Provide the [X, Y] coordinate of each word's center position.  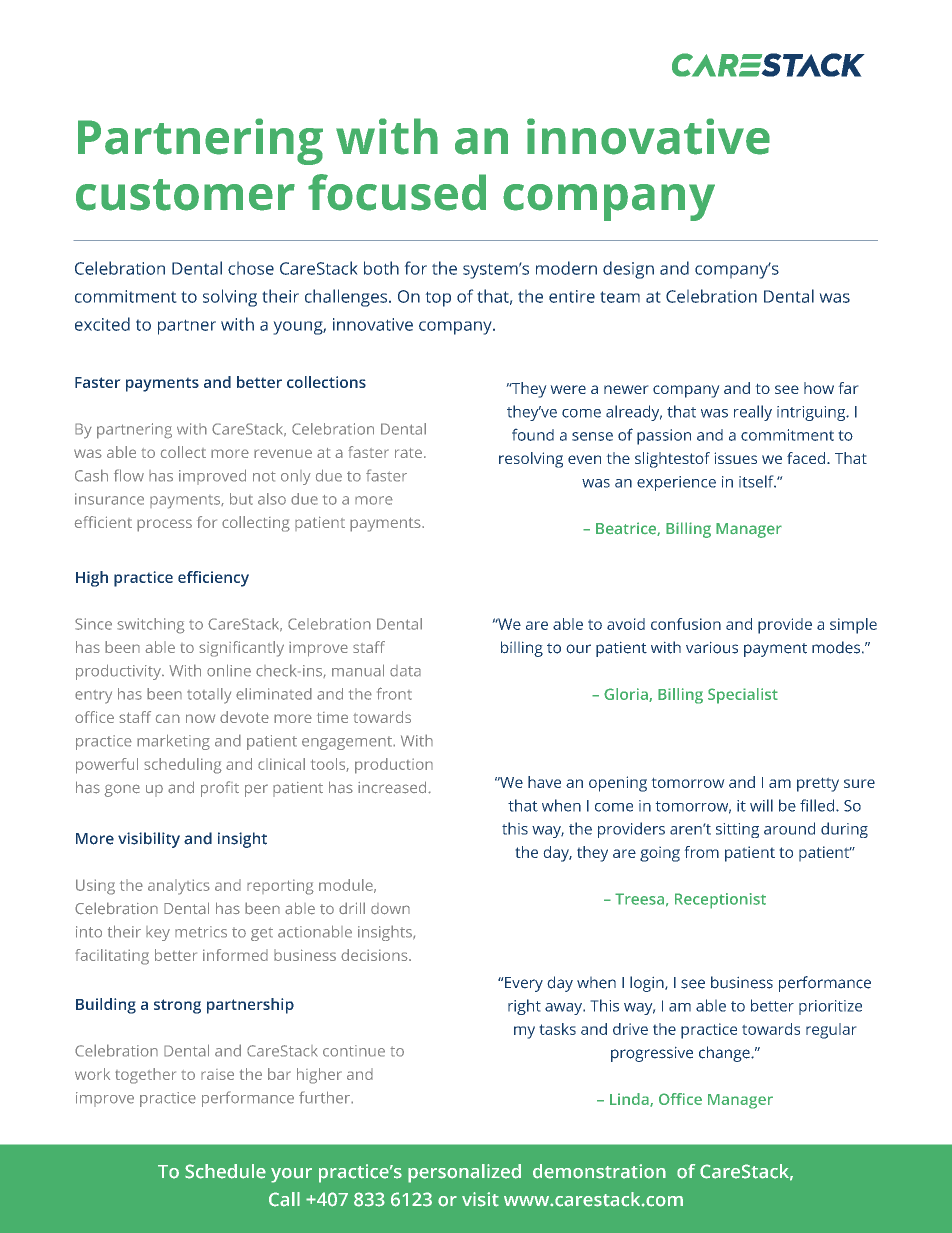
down [390, 909]
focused [397, 192]
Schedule [225, 1171]
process [164, 525]
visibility [149, 840]
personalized [464, 1173]
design [628, 270]
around [789, 828]
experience [676, 483]
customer [185, 195]
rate [408, 453]
